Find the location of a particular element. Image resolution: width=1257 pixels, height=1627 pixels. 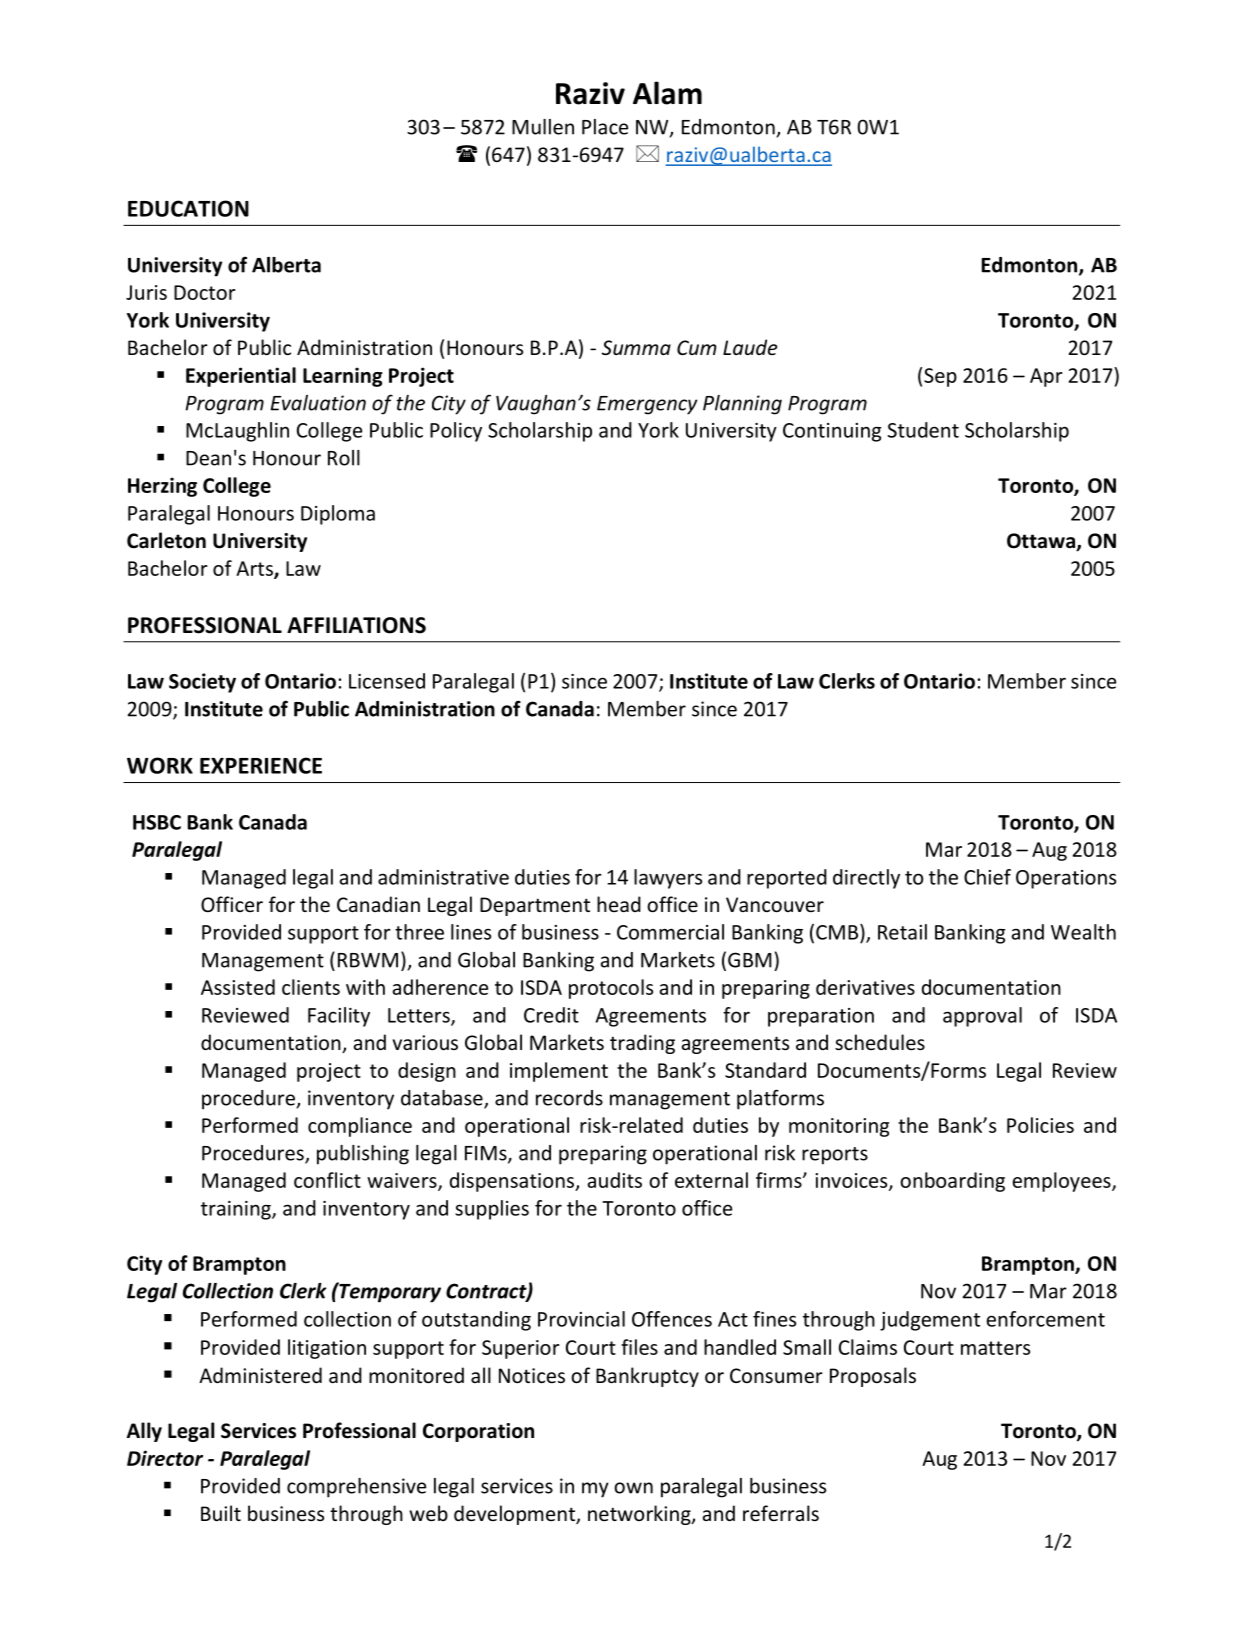

Built is located at coordinates (221, 1513).
